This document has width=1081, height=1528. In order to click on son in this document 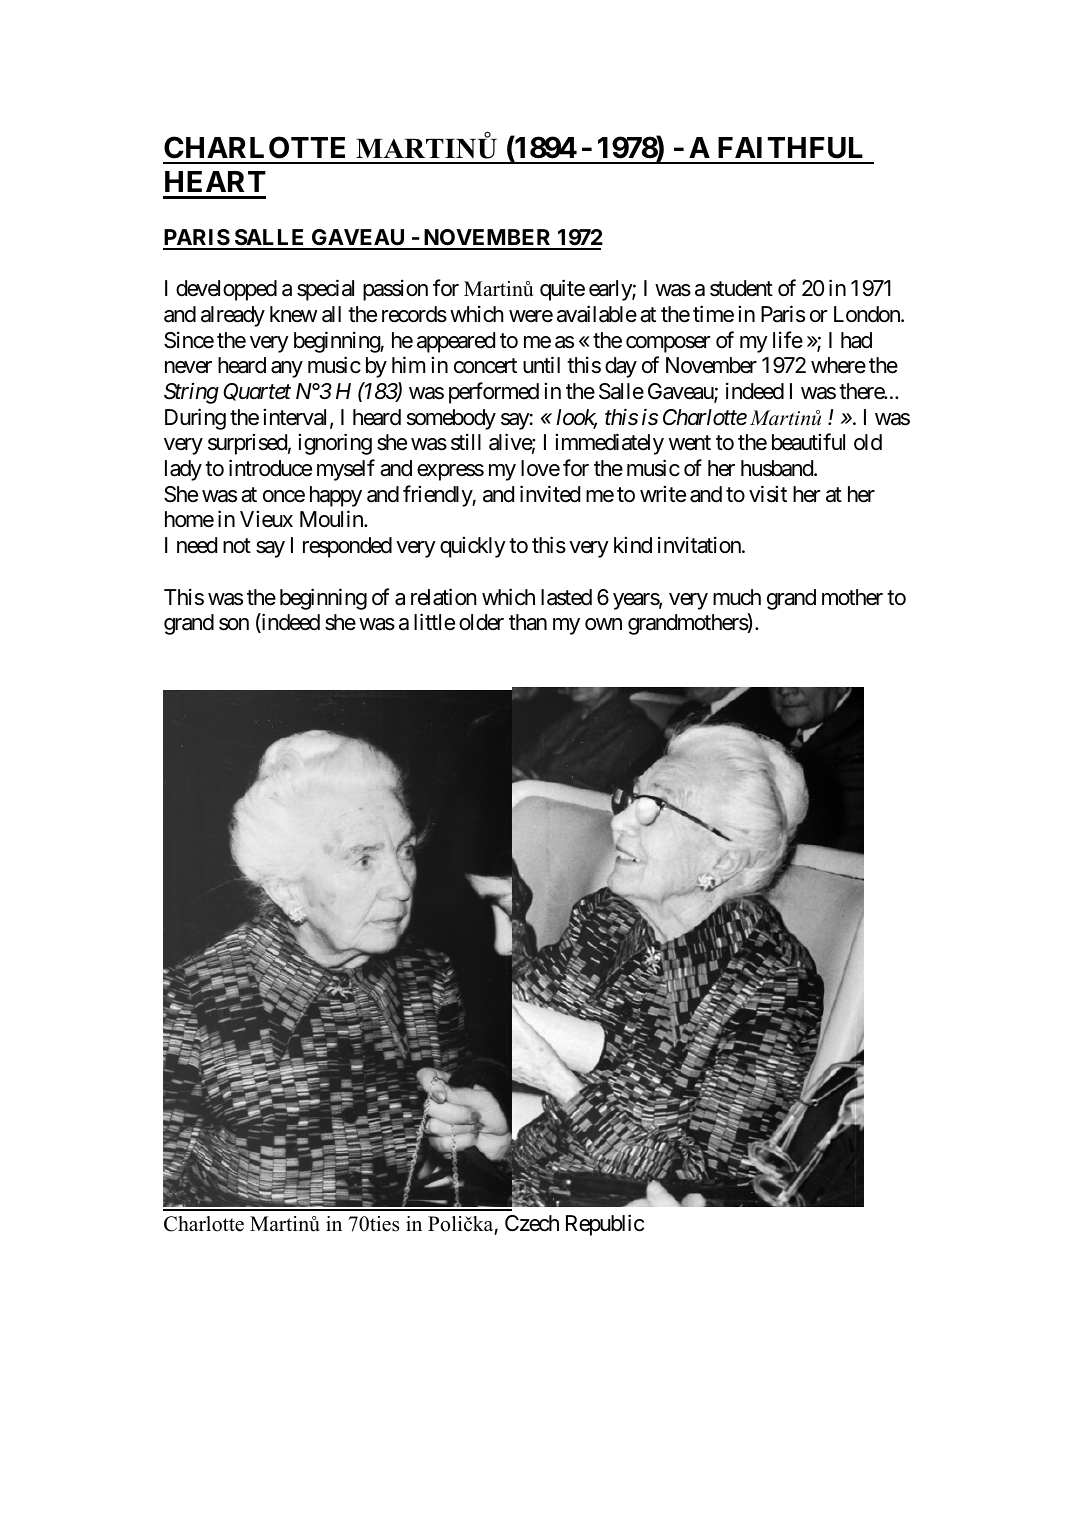, I will do `click(234, 624)`.
